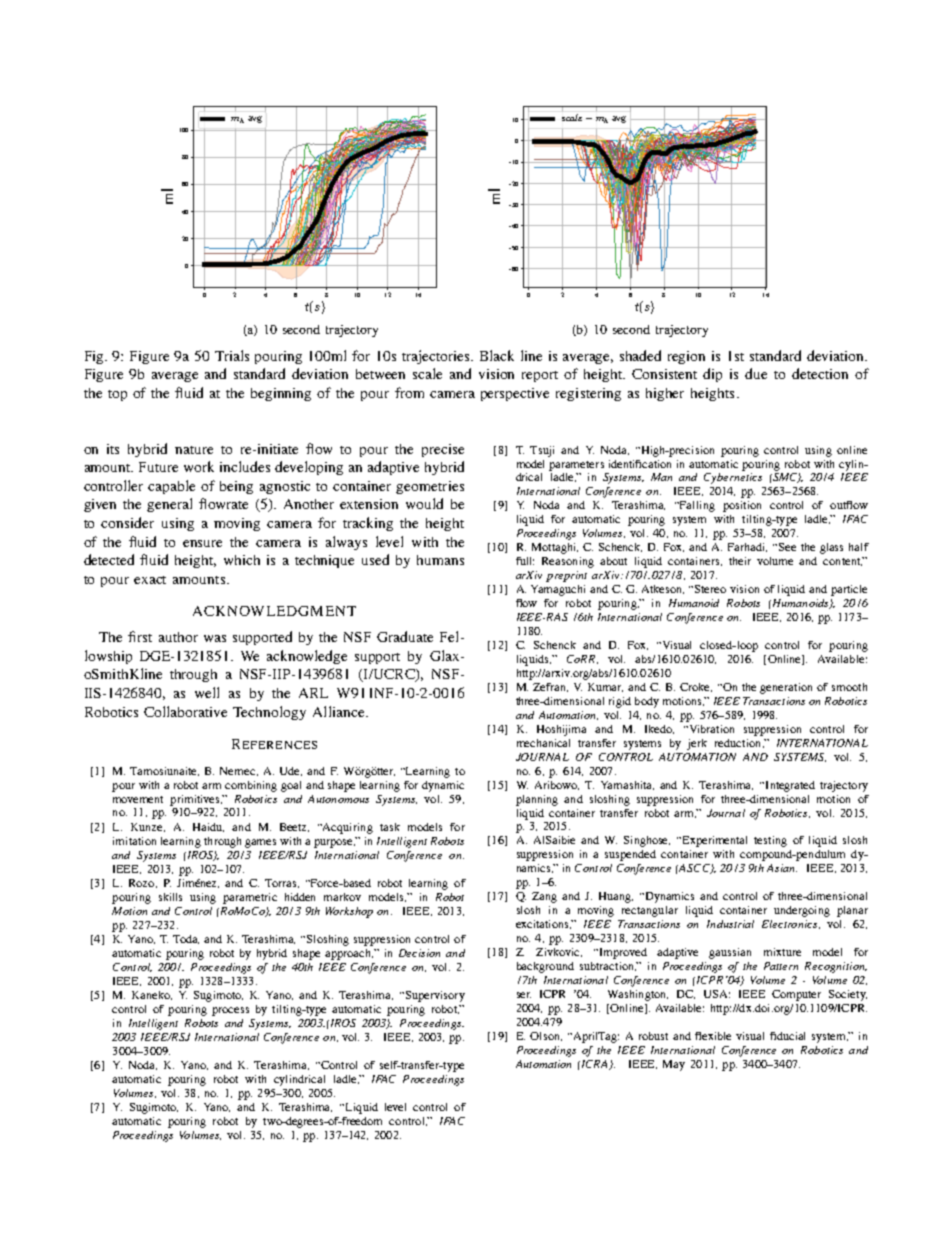 This screenshot has width=952, height=1233. I want to click on Trials, so click(232, 355).
